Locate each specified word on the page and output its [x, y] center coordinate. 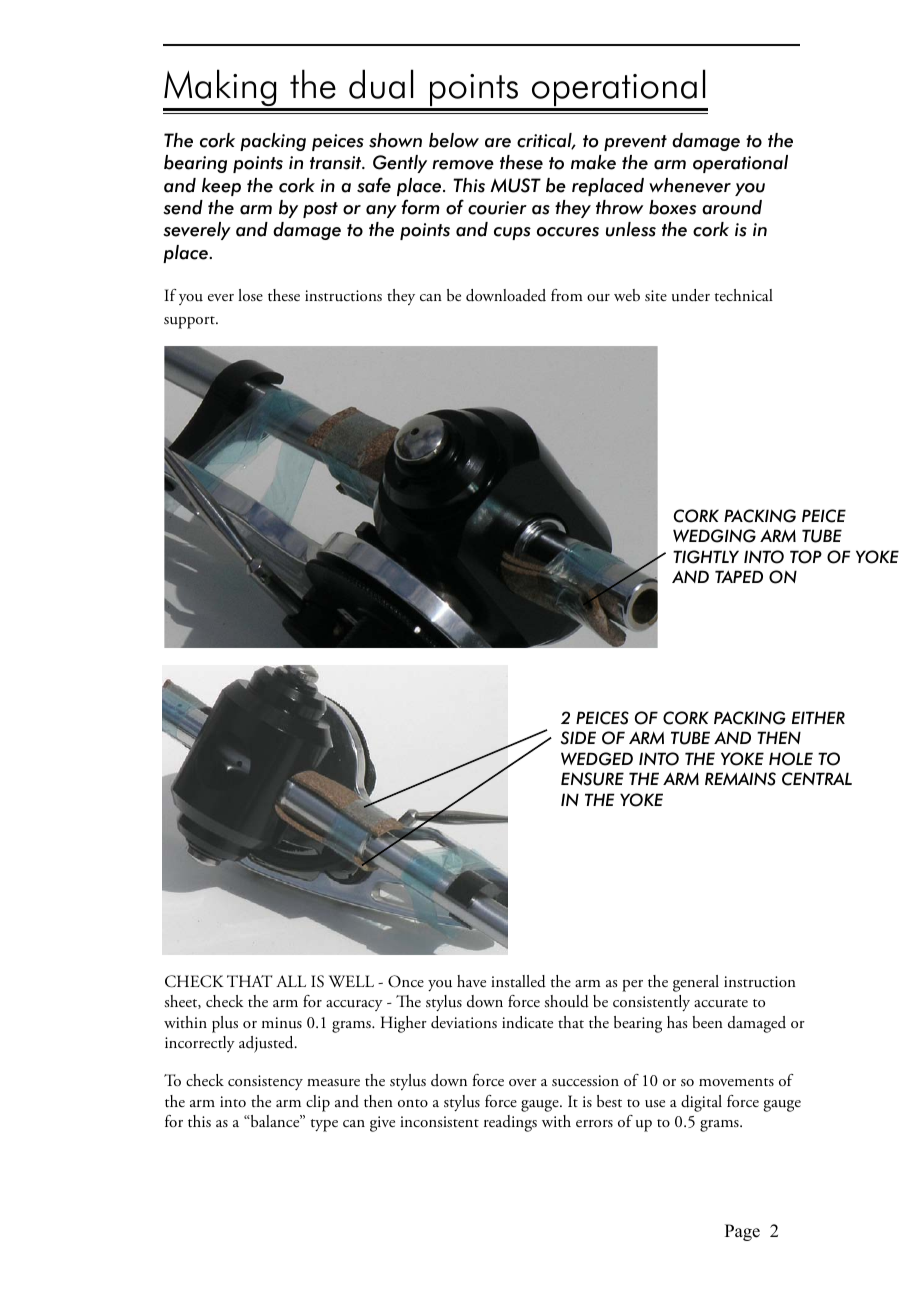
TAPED [739, 576]
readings [510, 1123]
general [696, 983]
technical [744, 295]
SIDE [578, 738]
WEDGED [597, 759]
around [732, 207]
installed [518, 981]
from [567, 295]
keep [221, 187]
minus [282, 1023]
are [498, 143]
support [190, 322]
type [324, 1125]
